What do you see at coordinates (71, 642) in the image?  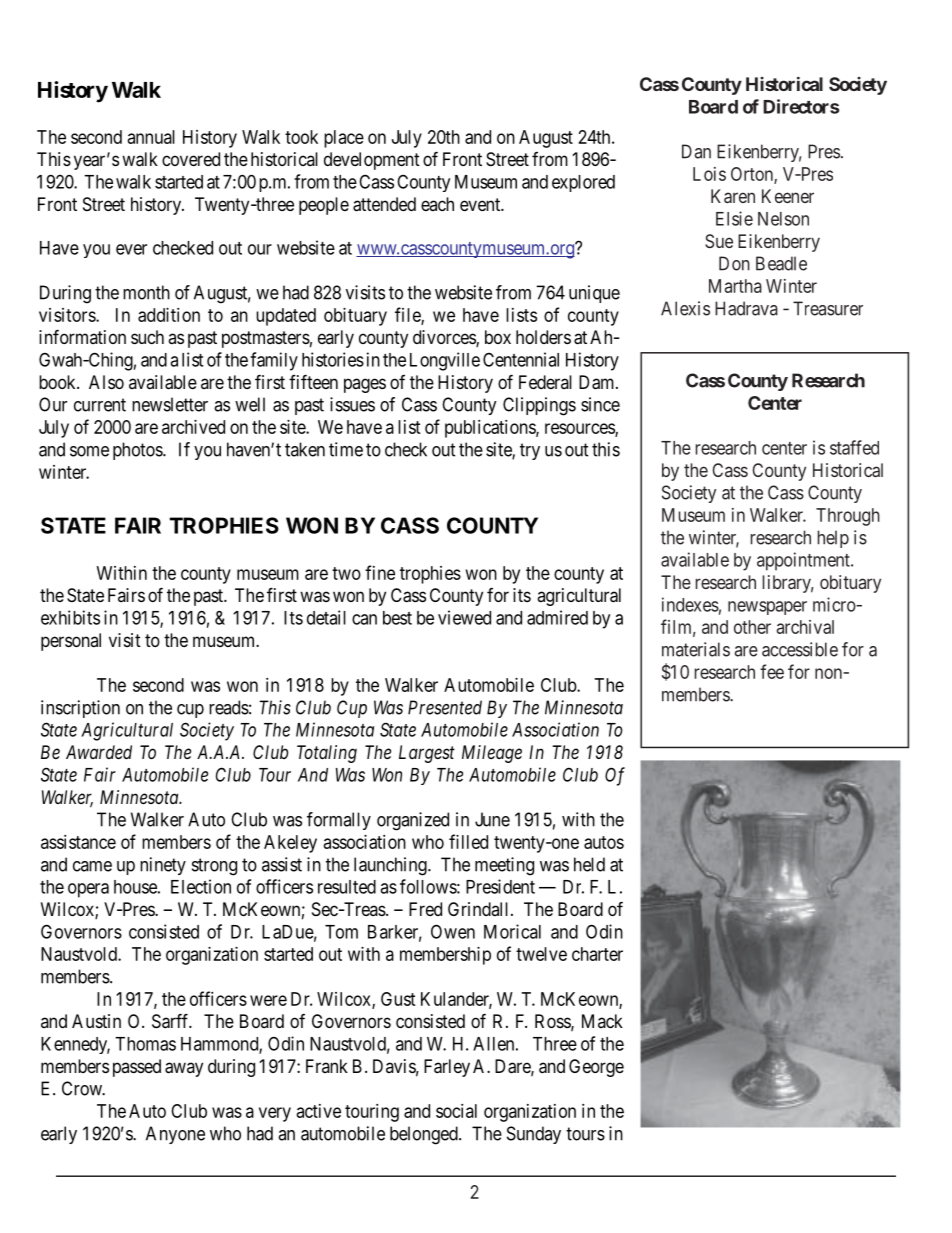 I see `personal` at bounding box center [71, 642].
